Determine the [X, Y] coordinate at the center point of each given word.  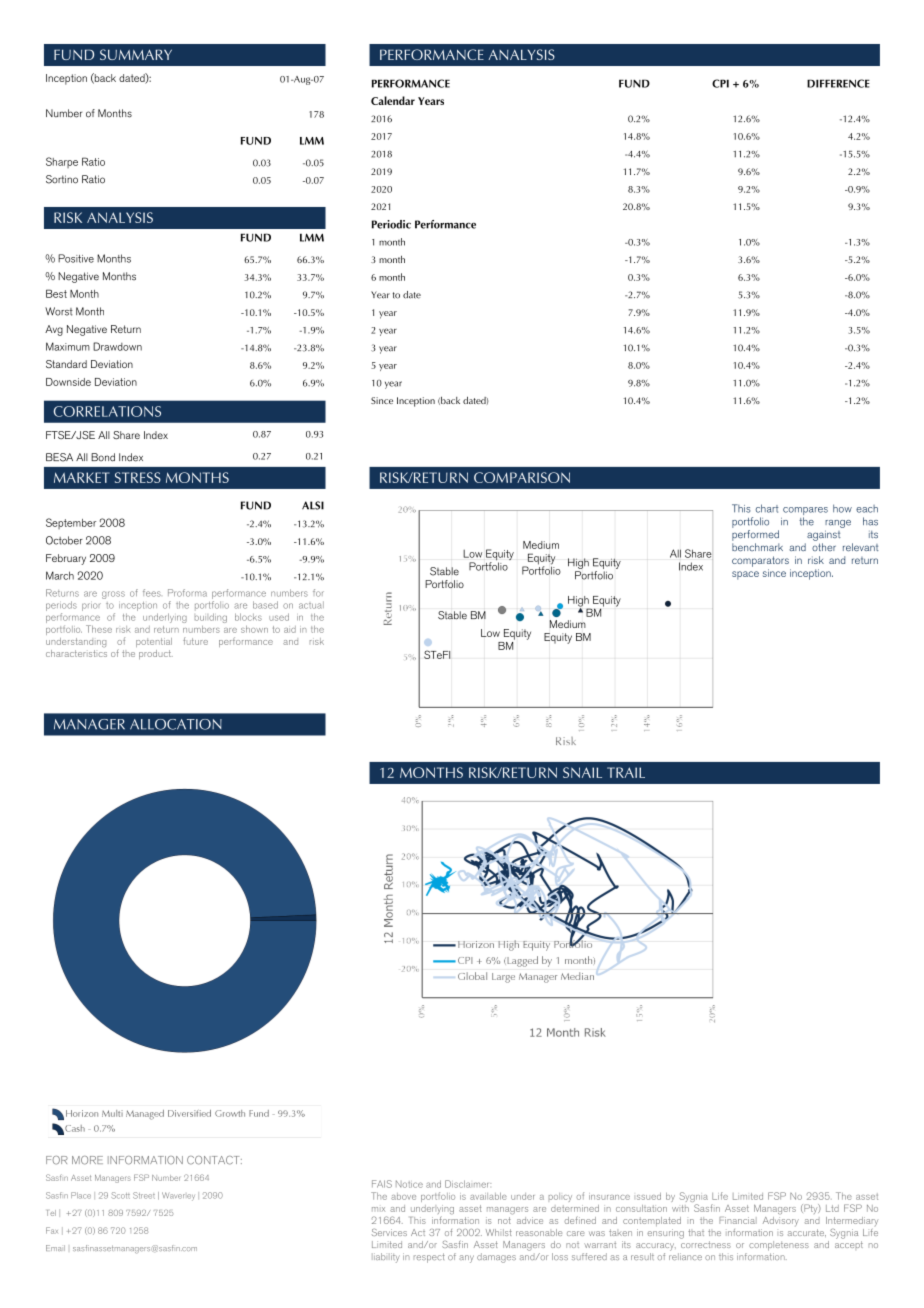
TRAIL [626, 772]
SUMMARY [136, 54]
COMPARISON [522, 477]
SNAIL [582, 772]
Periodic [391, 224]
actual [311, 605]
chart [767, 508]
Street [144, 1195]
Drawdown [117, 346]
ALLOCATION [176, 724]
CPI [720, 83]
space [745, 575]
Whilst [499, 1232]
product [156, 654]
